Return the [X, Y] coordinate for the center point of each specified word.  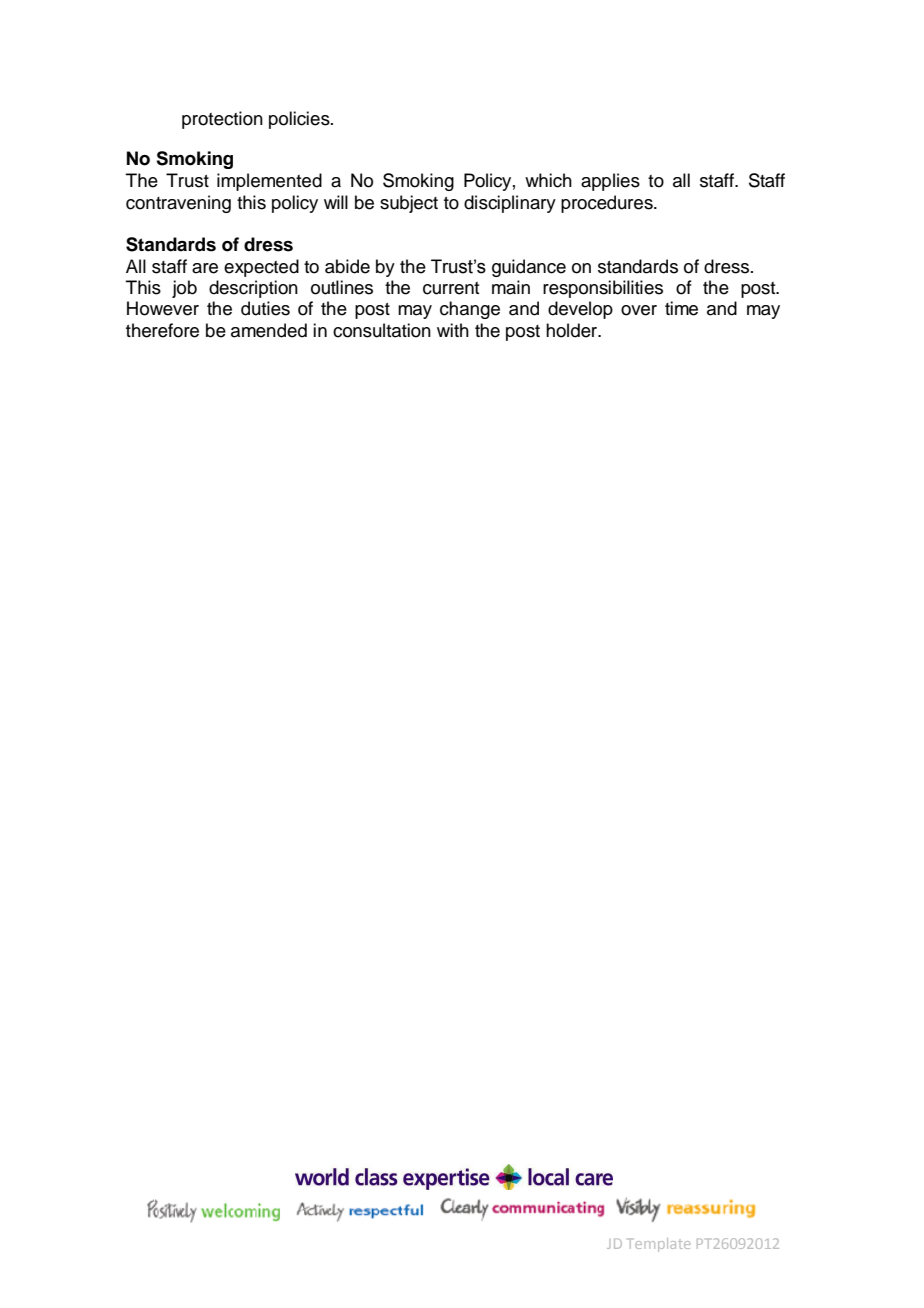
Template [659, 1245]
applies [610, 182]
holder [573, 330]
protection [222, 120]
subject [409, 204]
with [453, 330]
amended [269, 330]
